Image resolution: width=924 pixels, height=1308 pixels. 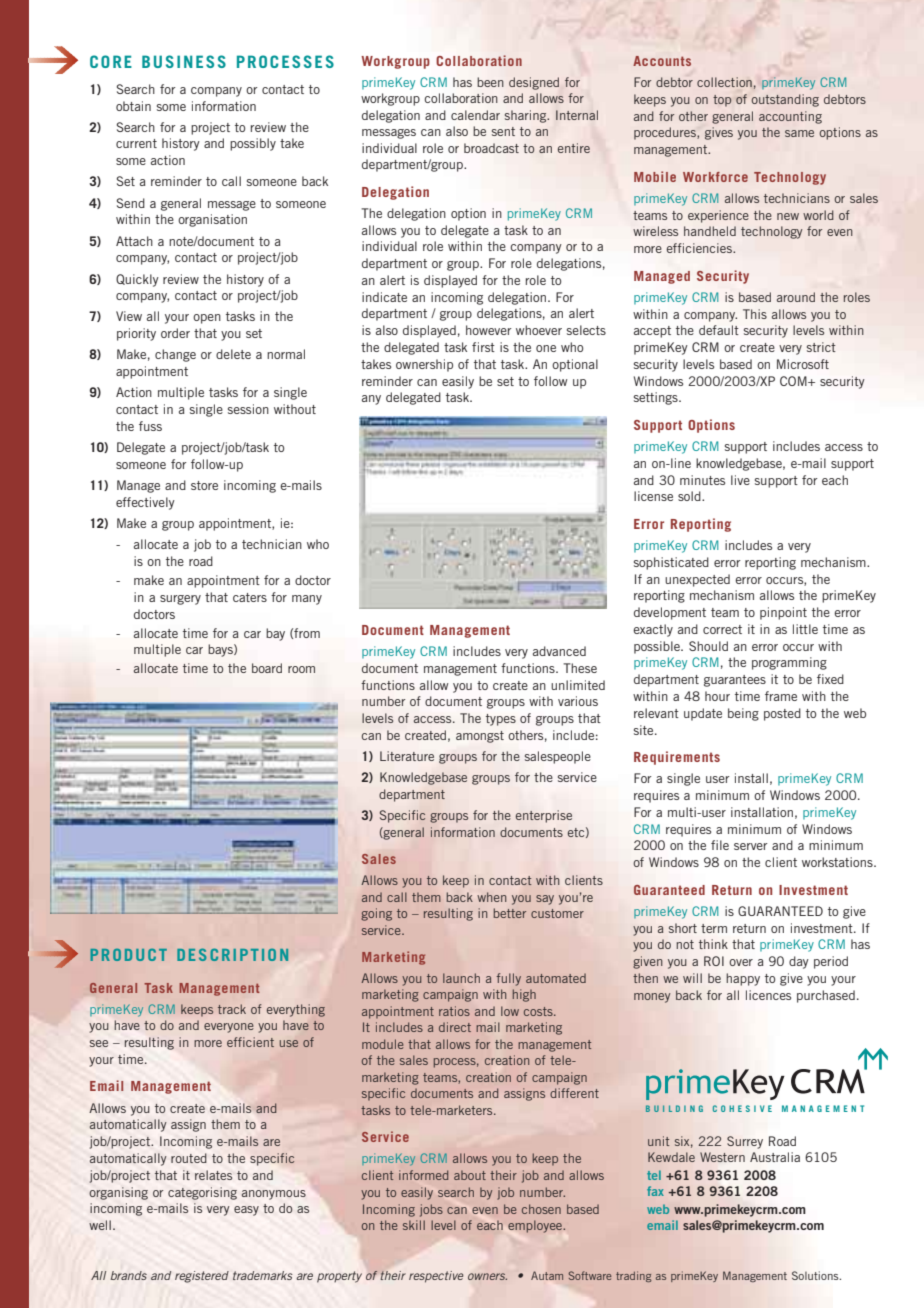 What do you see at coordinates (480, 737) in the screenshot?
I see `amongst` at bounding box center [480, 737].
